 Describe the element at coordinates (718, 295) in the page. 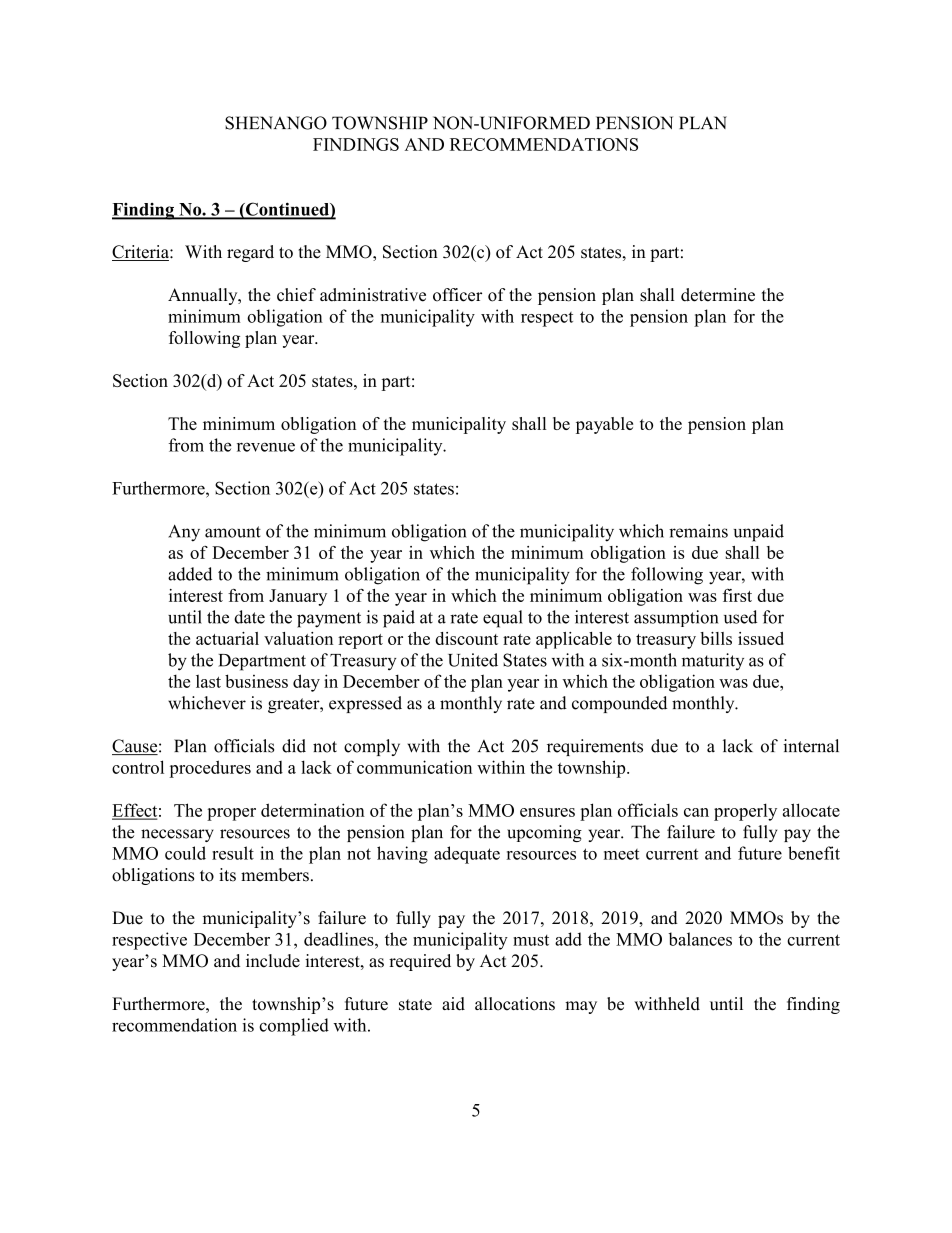

I see `determine` at that location.
